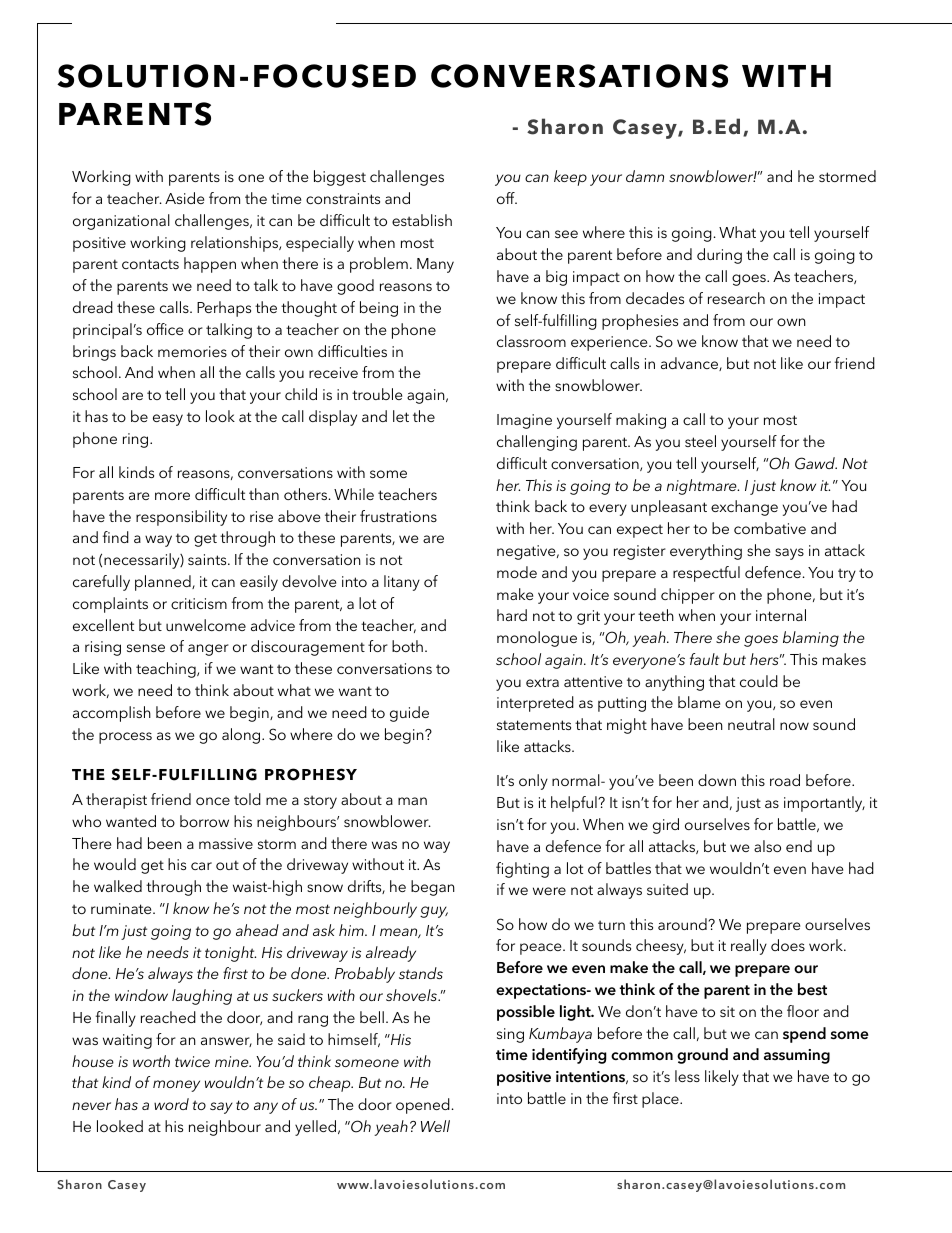 Image resolution: width=952 pixels, height=1233 pixels. I want to click on Aside, so click(184, 198).
